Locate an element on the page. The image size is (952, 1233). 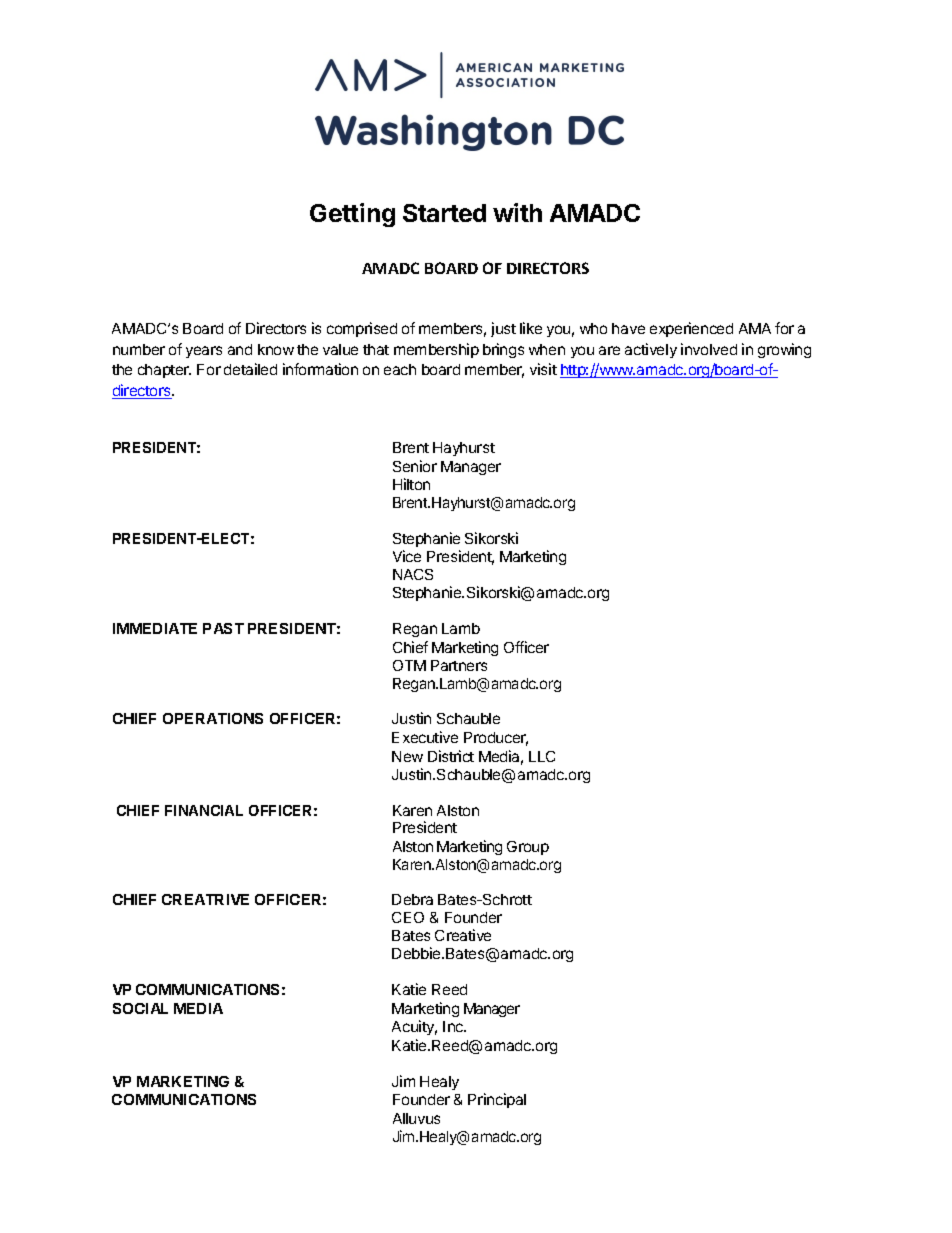
Started is located at coordinates (444, 213).
